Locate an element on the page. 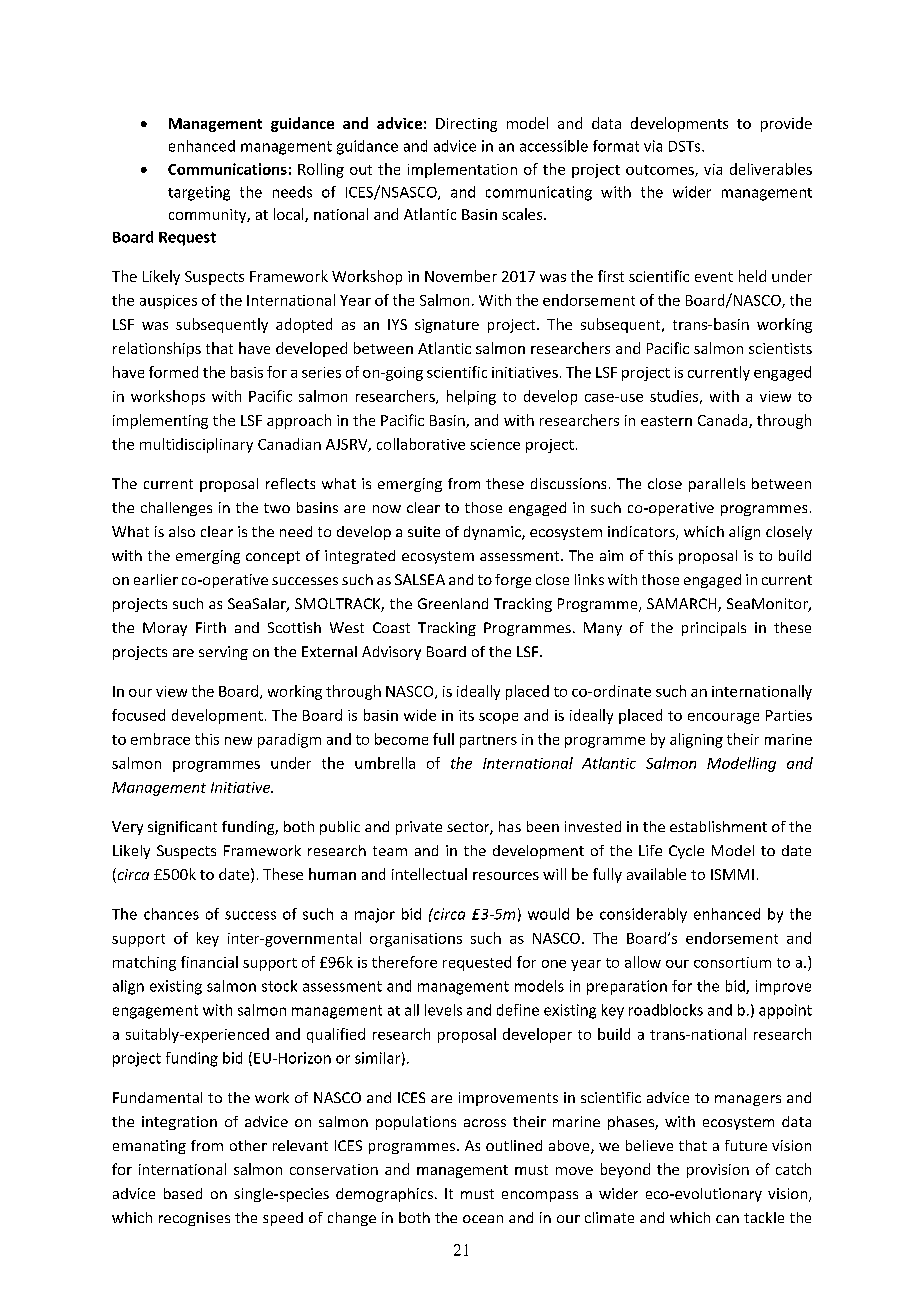  based is located at coordinates (183, 1193).
